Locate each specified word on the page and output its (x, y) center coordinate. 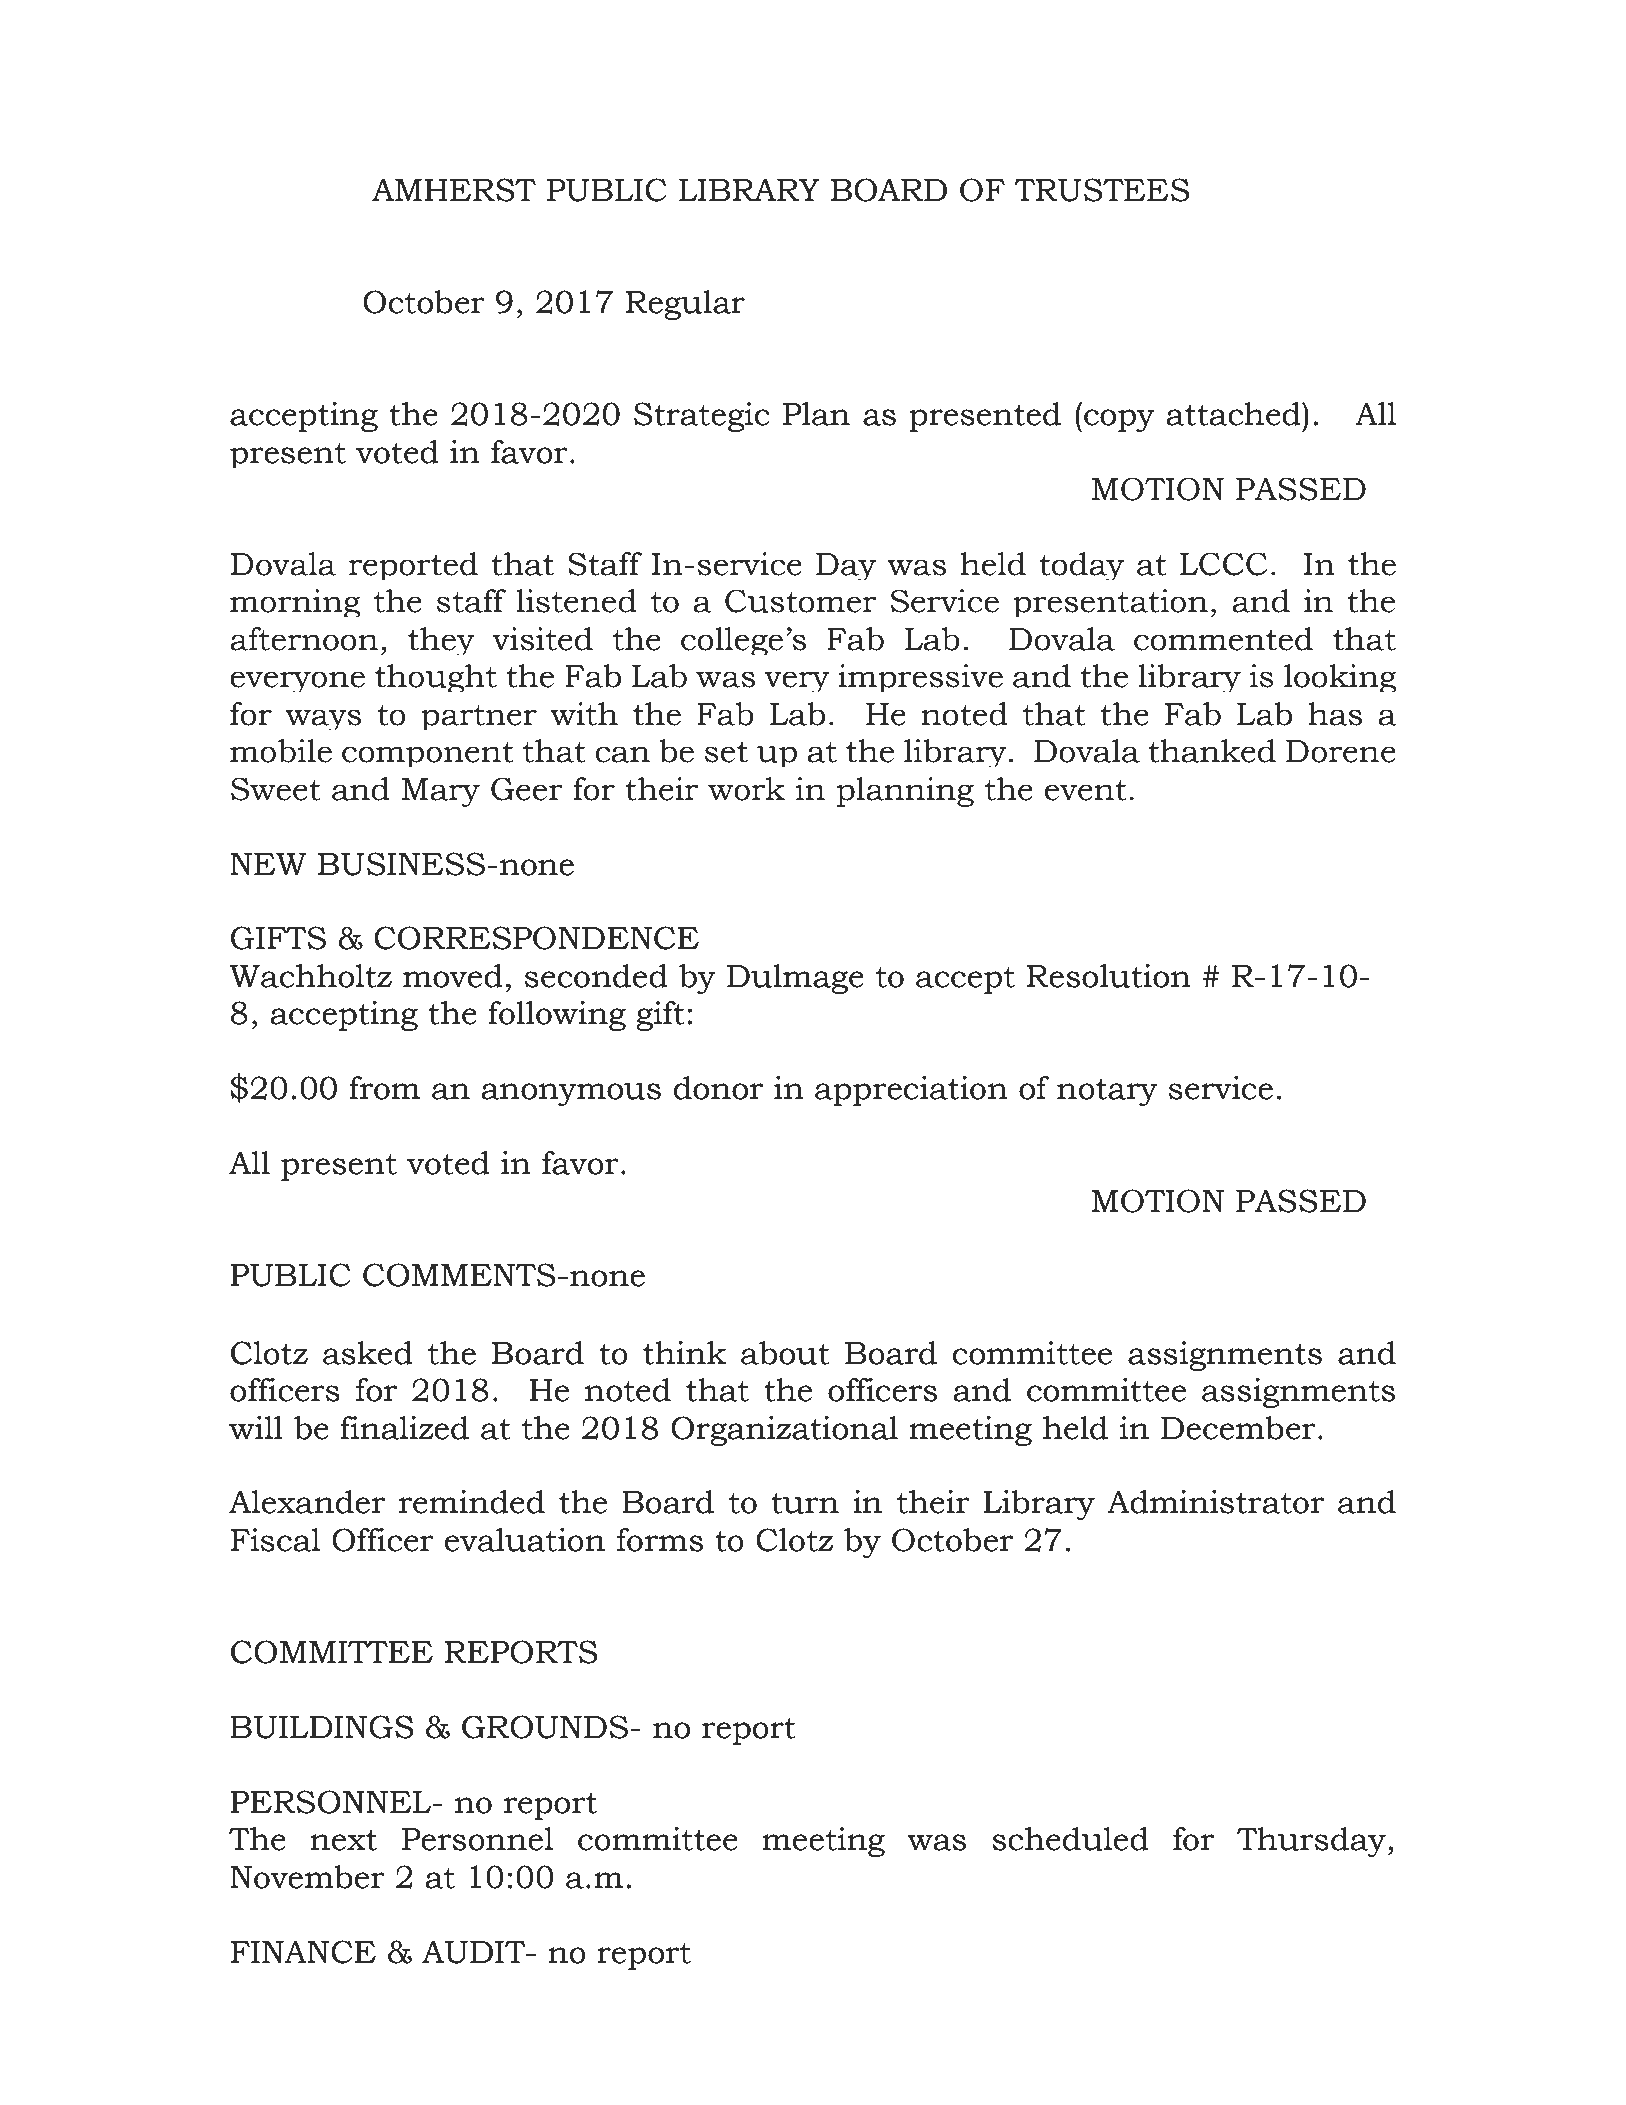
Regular (685, 305)
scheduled (1070, 1839)
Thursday (1311, 1842)
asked (368, 1353)
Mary (440, 792)
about (785, 1353)
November (307, 1877)
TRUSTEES (1101, 190)
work (746, 789)
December (1238, 1428)
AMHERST (454, 190)
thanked (1212, 751)
